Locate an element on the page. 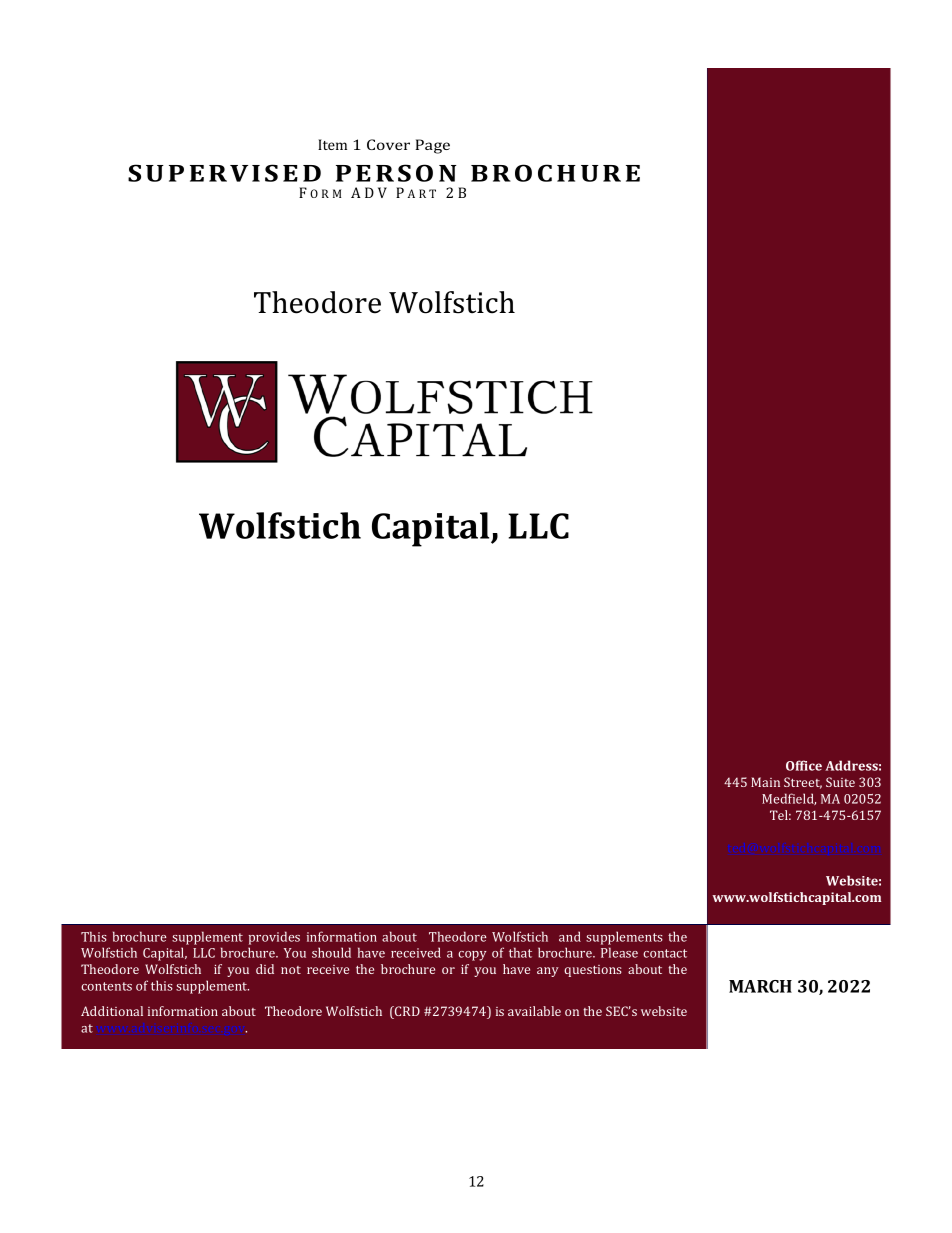 The height and width of the document is (1233, 952). Main is located at coordinates (765, 782).
